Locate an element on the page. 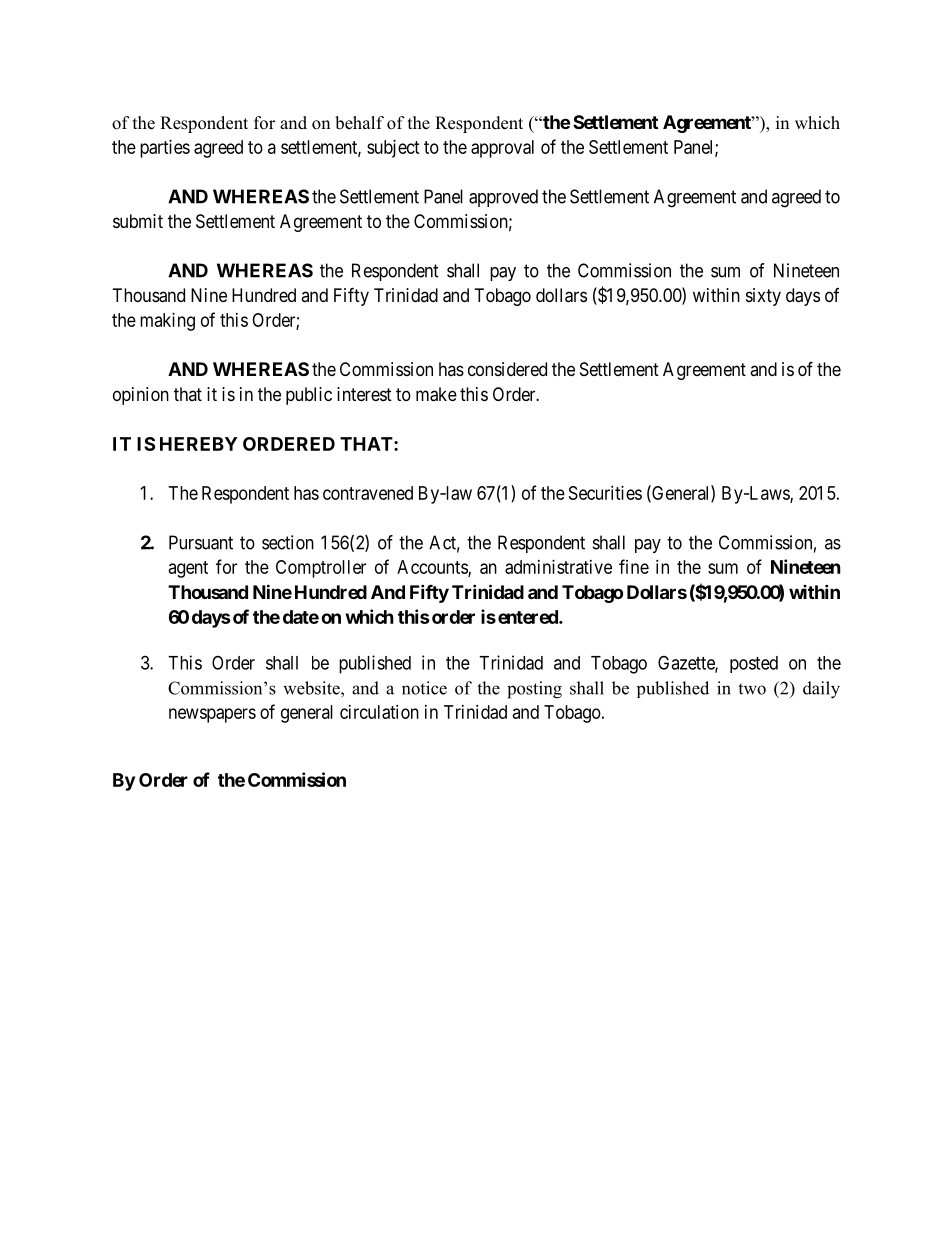 This image has width=952, height=1233. approval is located at coordinates (502, 149).
